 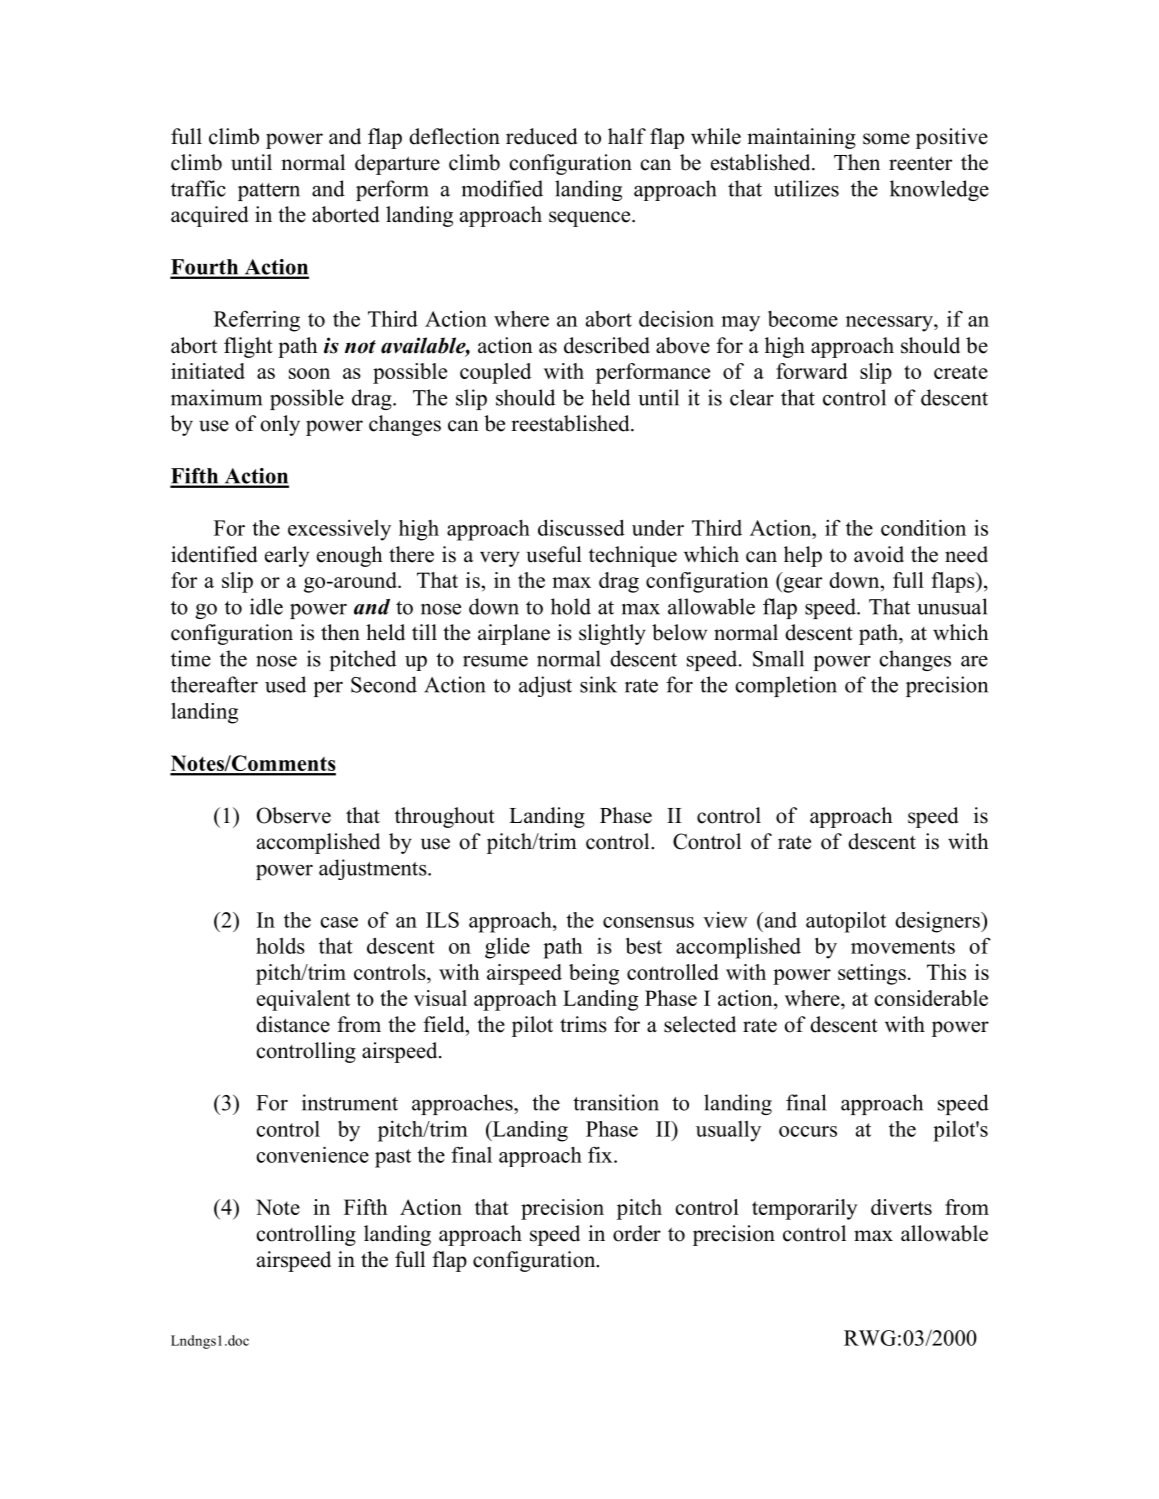 I want to click on fix, so click(x=601, y=1154).
